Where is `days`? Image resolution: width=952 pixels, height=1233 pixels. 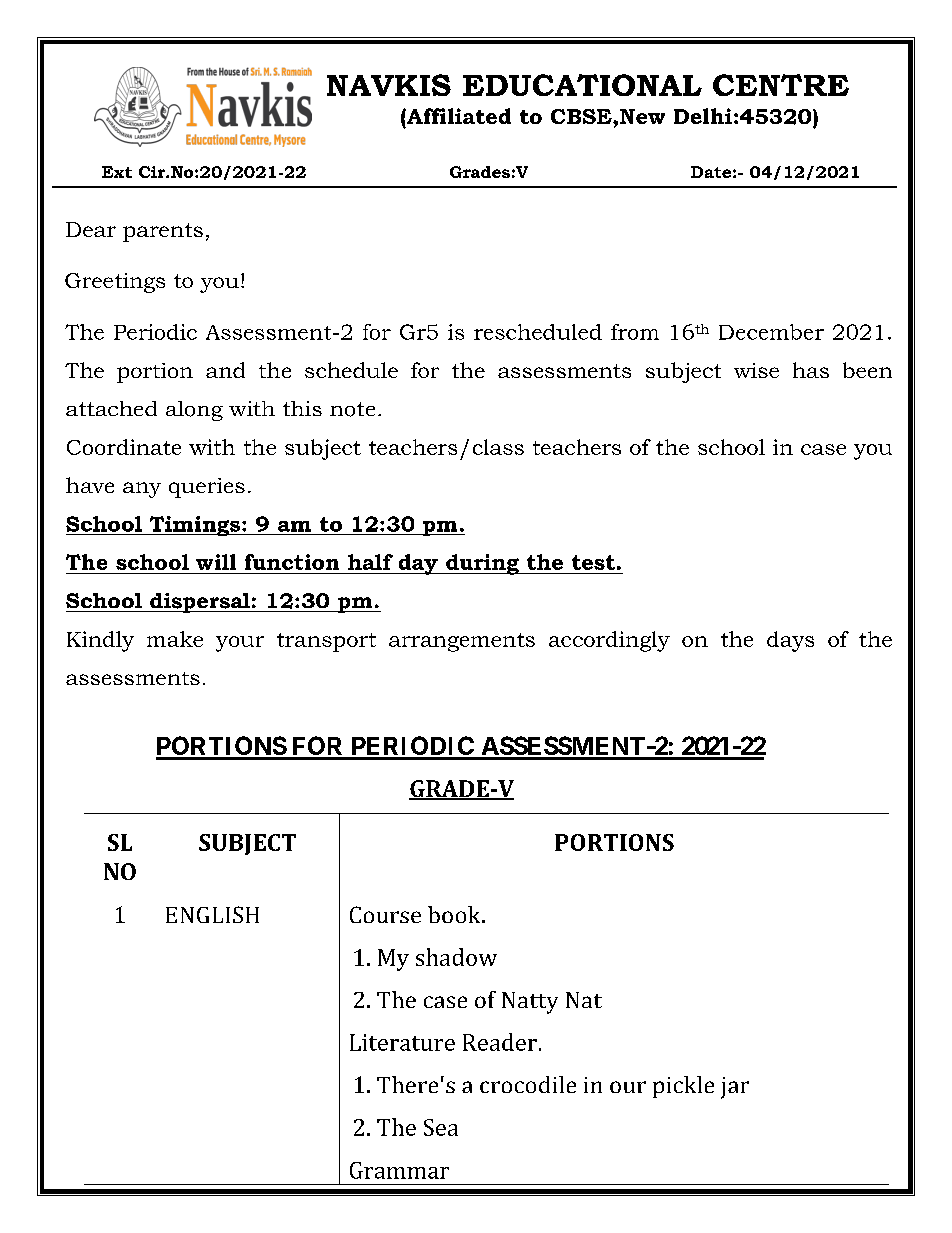 days is located at coordinates (790, 641).
